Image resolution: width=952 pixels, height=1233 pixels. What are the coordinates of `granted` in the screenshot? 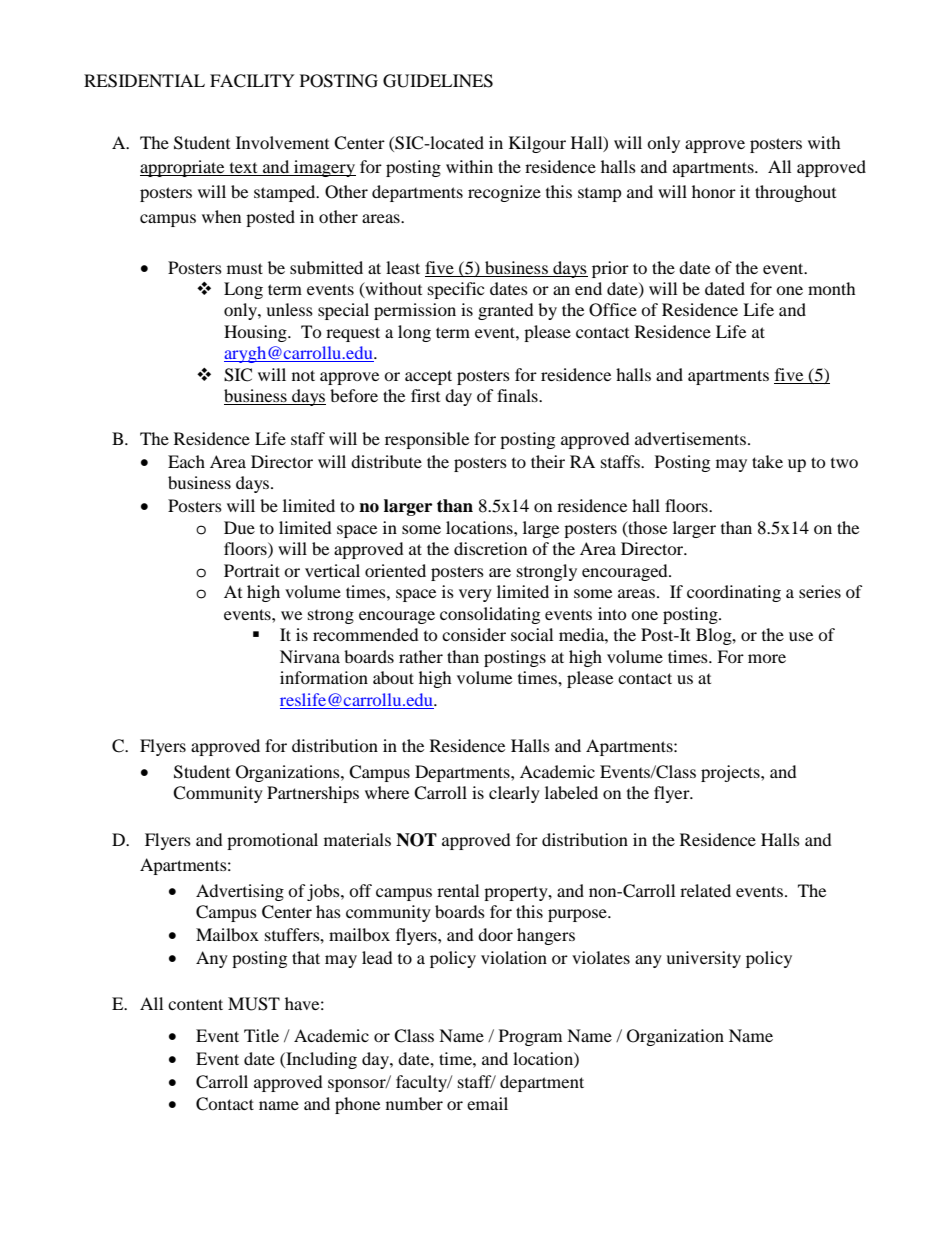 It's located at (506, 311).
